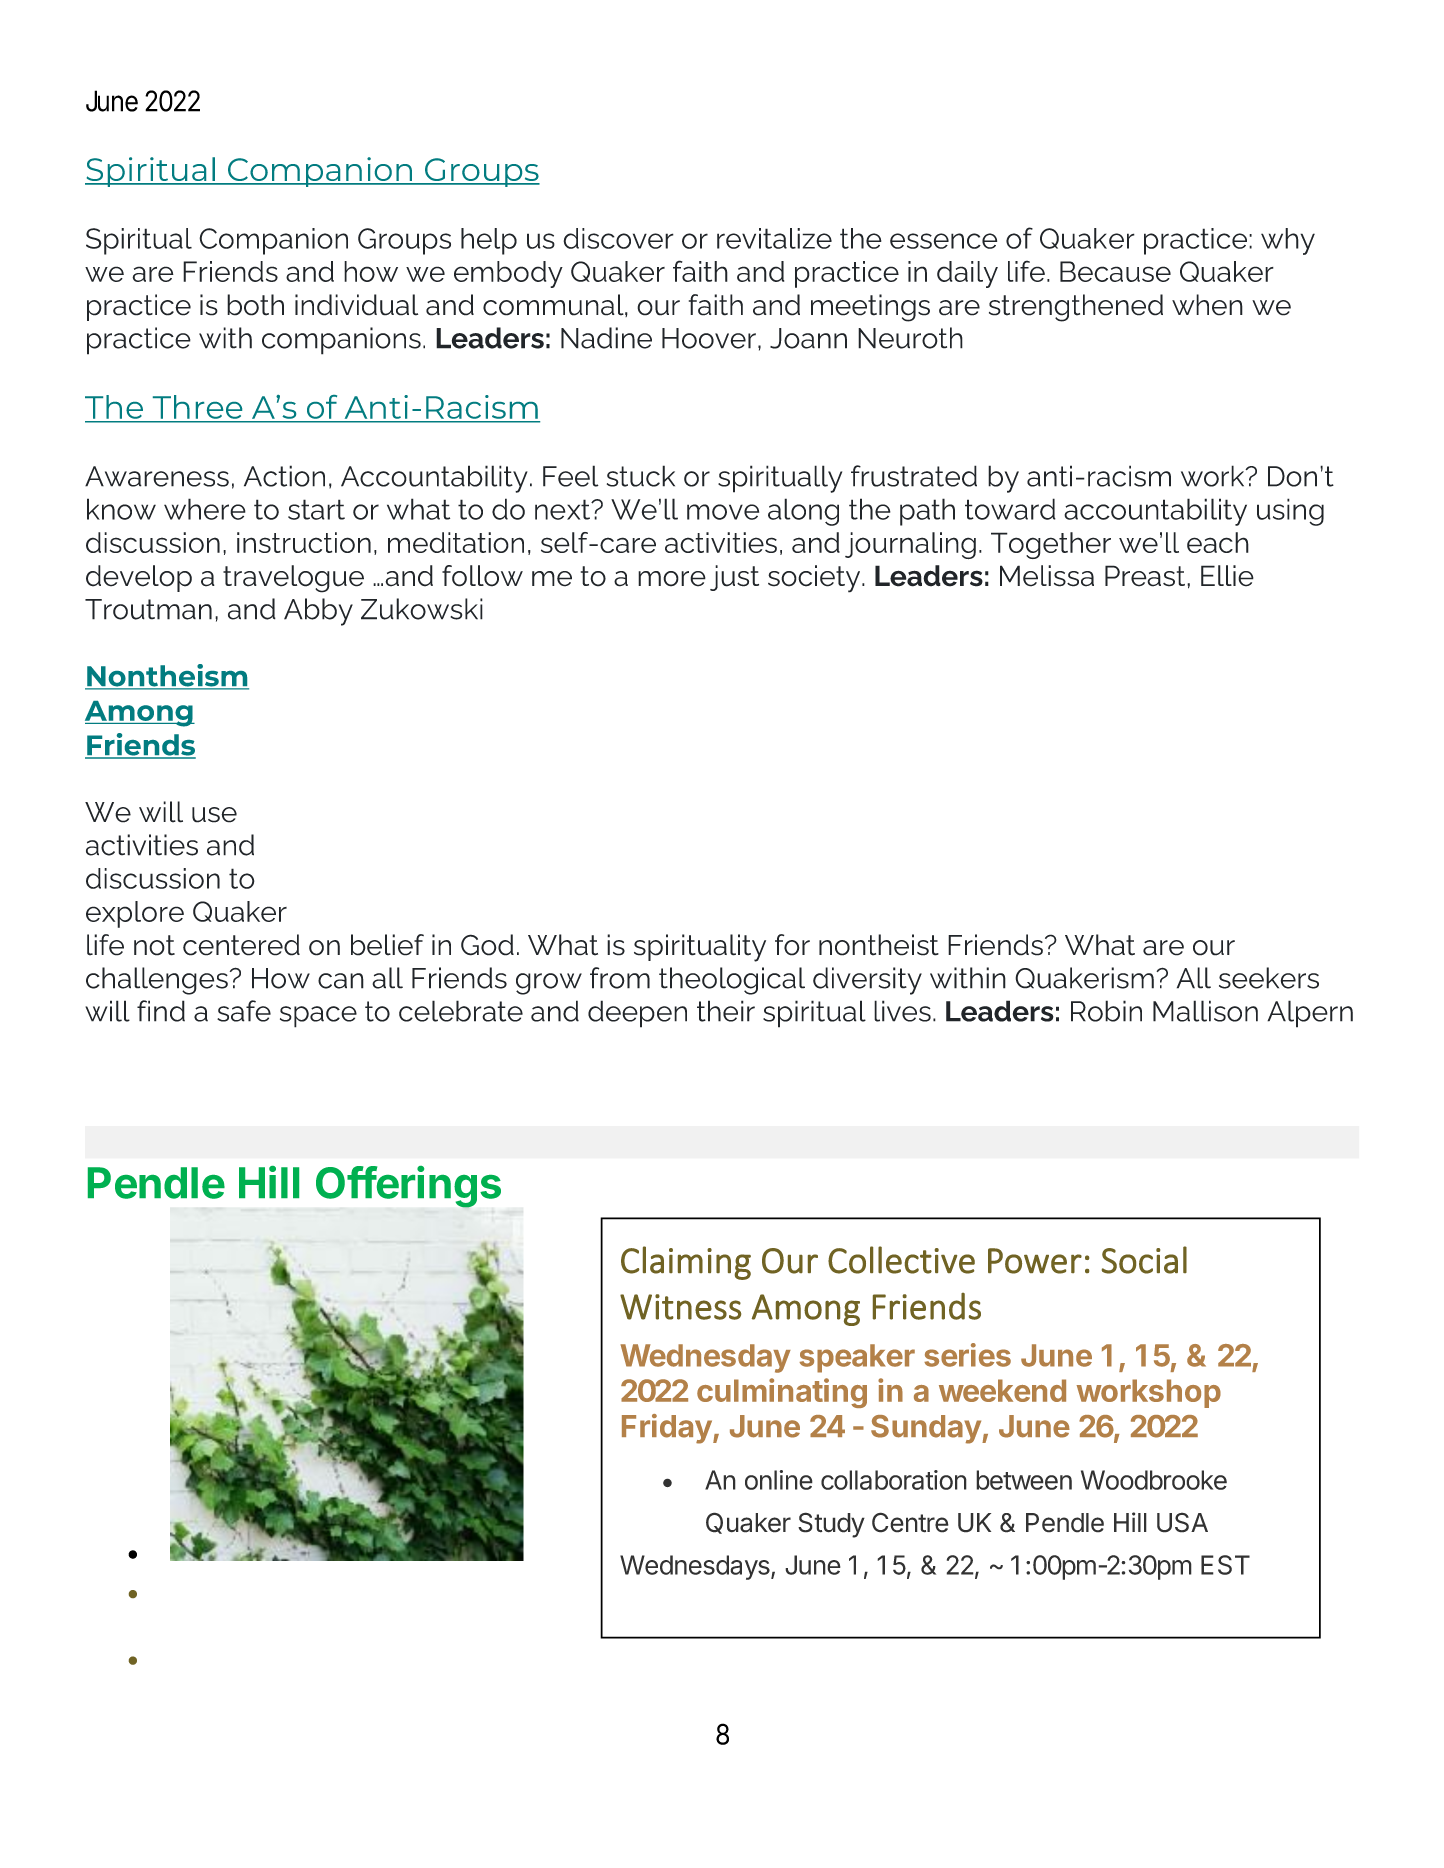  Describe the element at coordinates (293, 579) in the screenshot. I see `travelogue` at that location.
